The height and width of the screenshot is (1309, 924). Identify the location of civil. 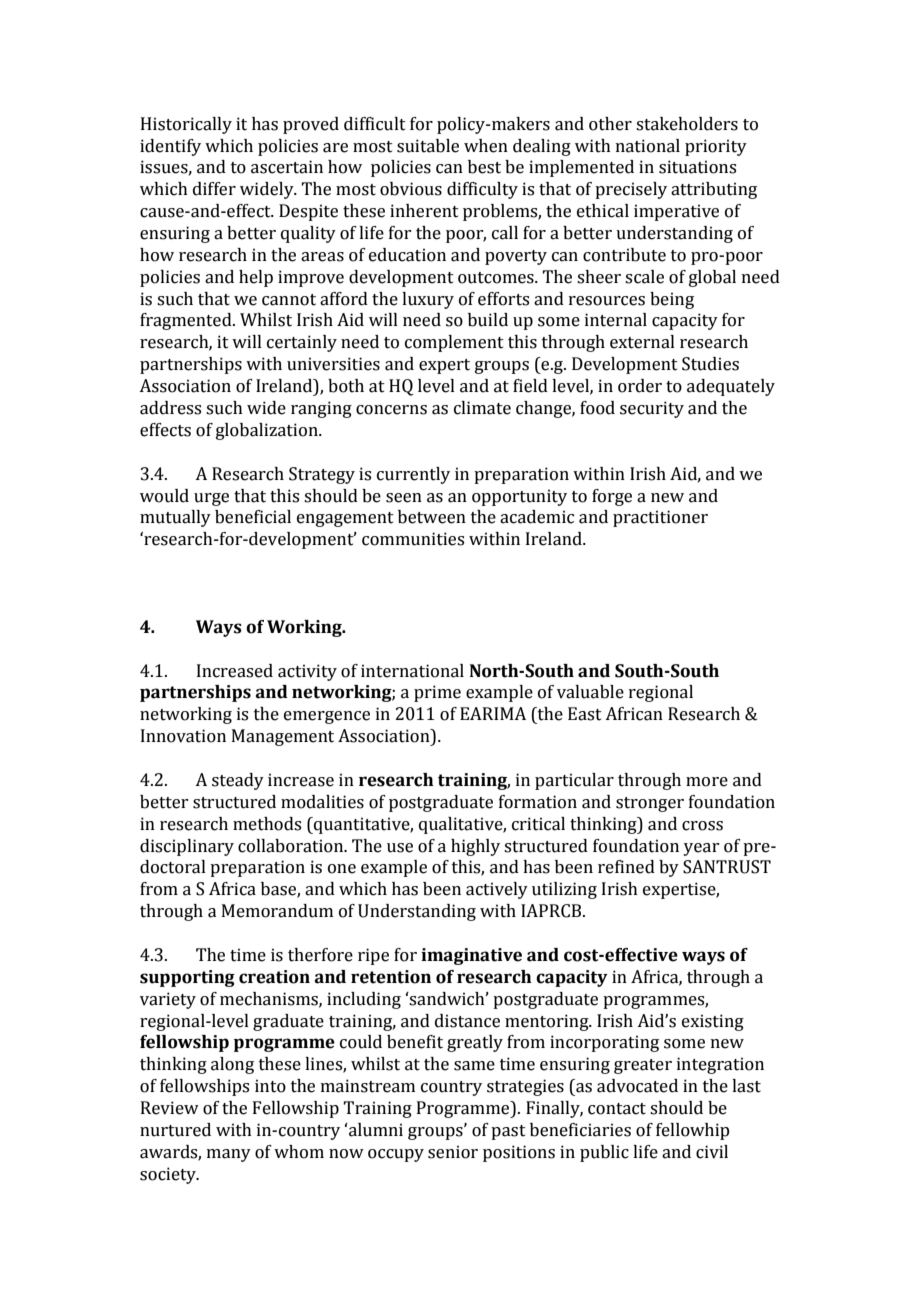
(712, 1152).
